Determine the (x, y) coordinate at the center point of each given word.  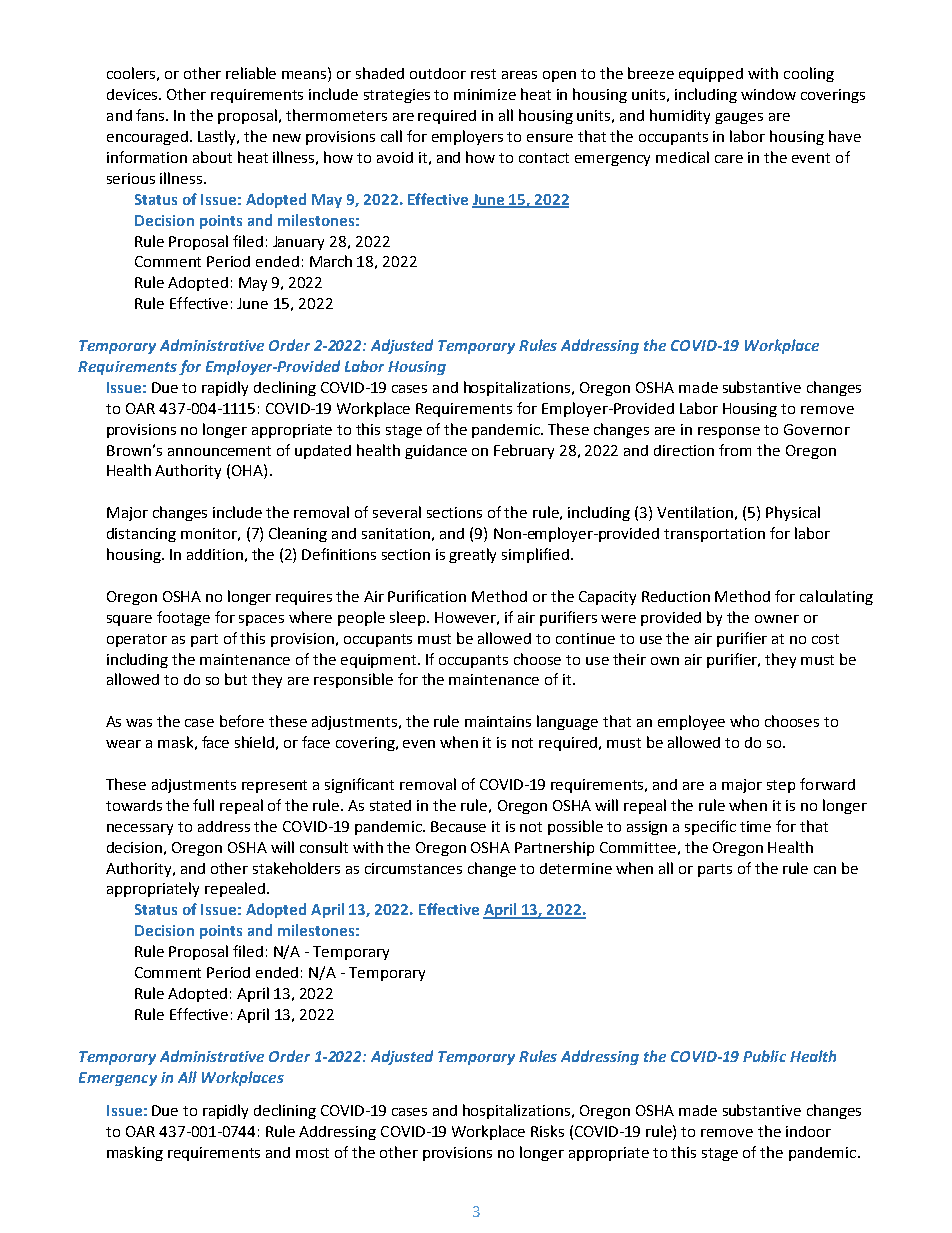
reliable (251, 73)
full (203, 805)
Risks (547, 1131)
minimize (485, 94)
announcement (219, 451)
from (735, 450)
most (312, 1153)
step (781, 786)
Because (458, 826)
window (768, 94)
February (524, 451)
